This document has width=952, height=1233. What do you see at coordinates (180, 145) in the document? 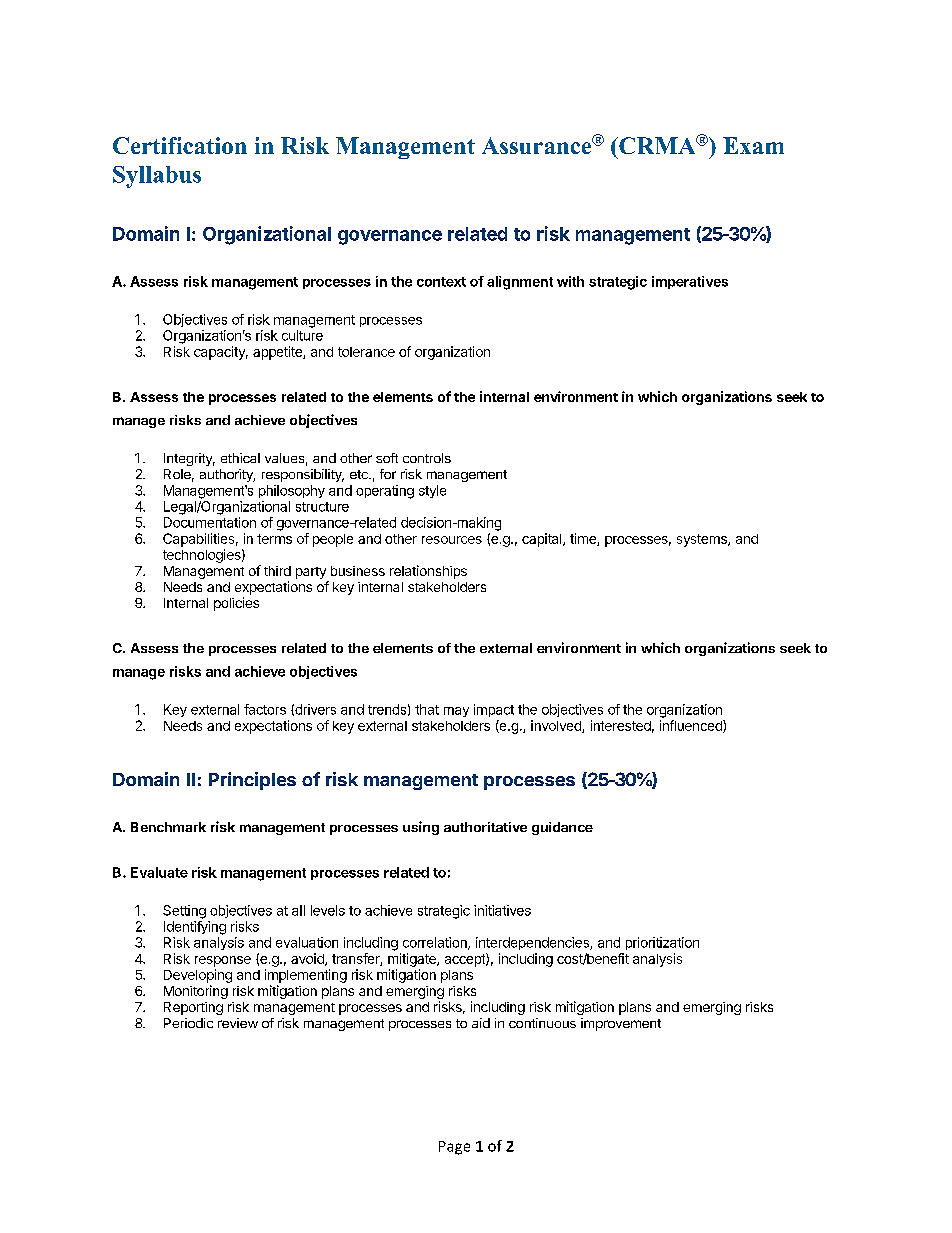
I see `Certification` at bounding box center [180, 145].
